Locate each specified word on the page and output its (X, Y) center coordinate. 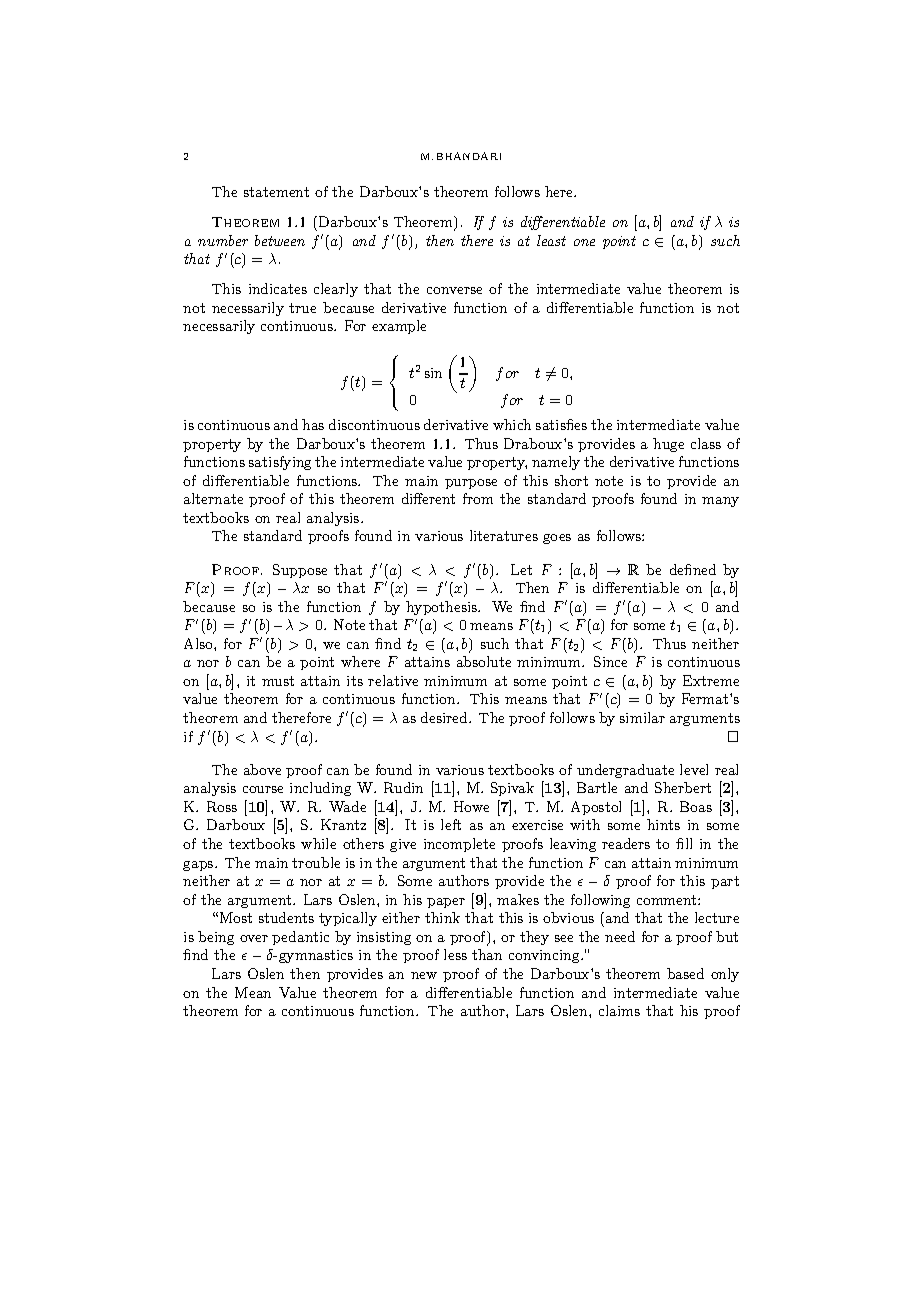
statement (276, 192)
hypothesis (443, 608)
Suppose (300, 571)
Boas (696, 806)
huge (668, 445)
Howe (471, 806)
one (584, 242)
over (254, 938)
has (313, 424)
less (455, 954)
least (551, 240)
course (263, 789)
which (512, 424)
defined (693, 569)
